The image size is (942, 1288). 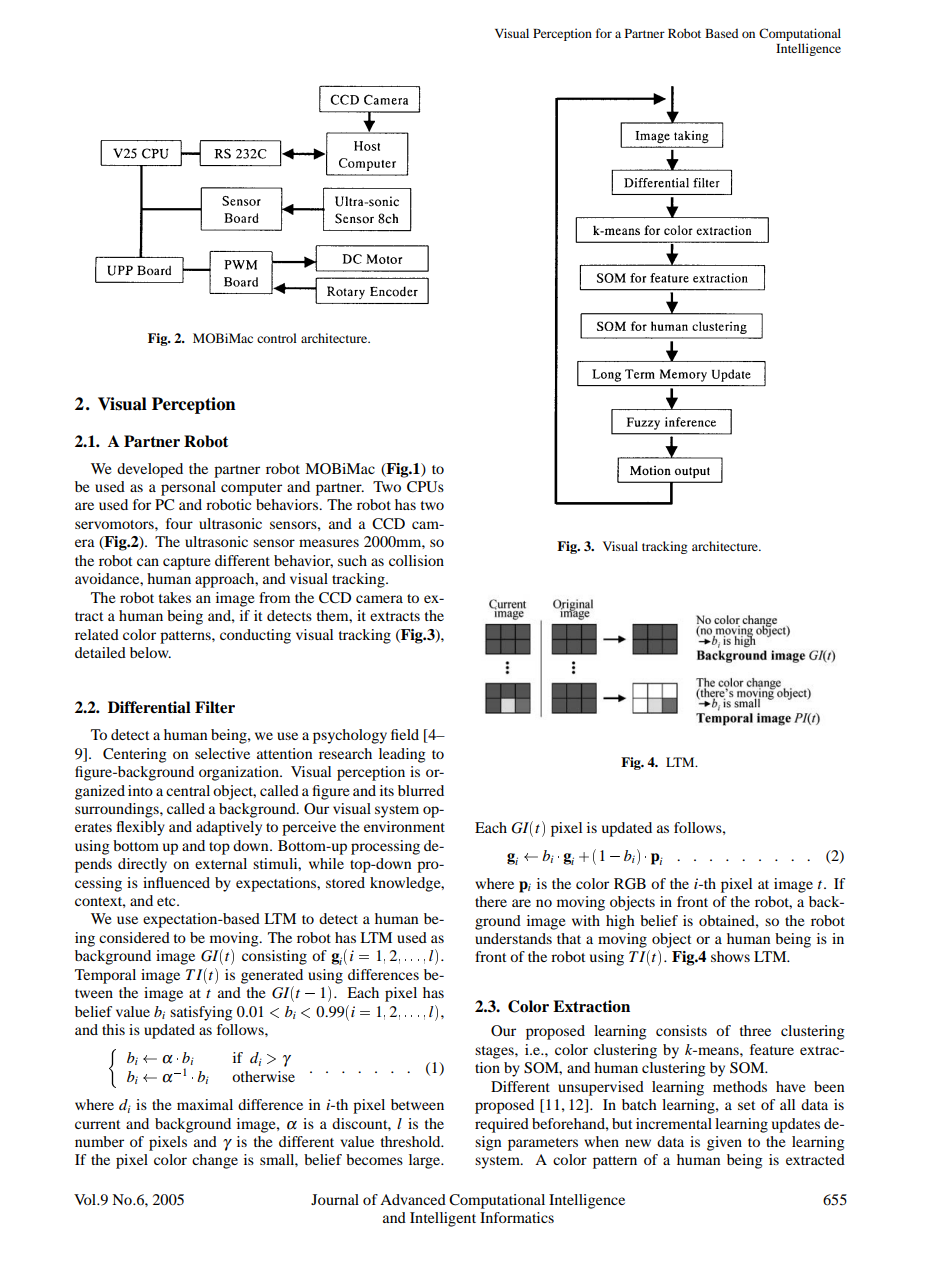 I want to click on computer, so click(x=251, y=489).
